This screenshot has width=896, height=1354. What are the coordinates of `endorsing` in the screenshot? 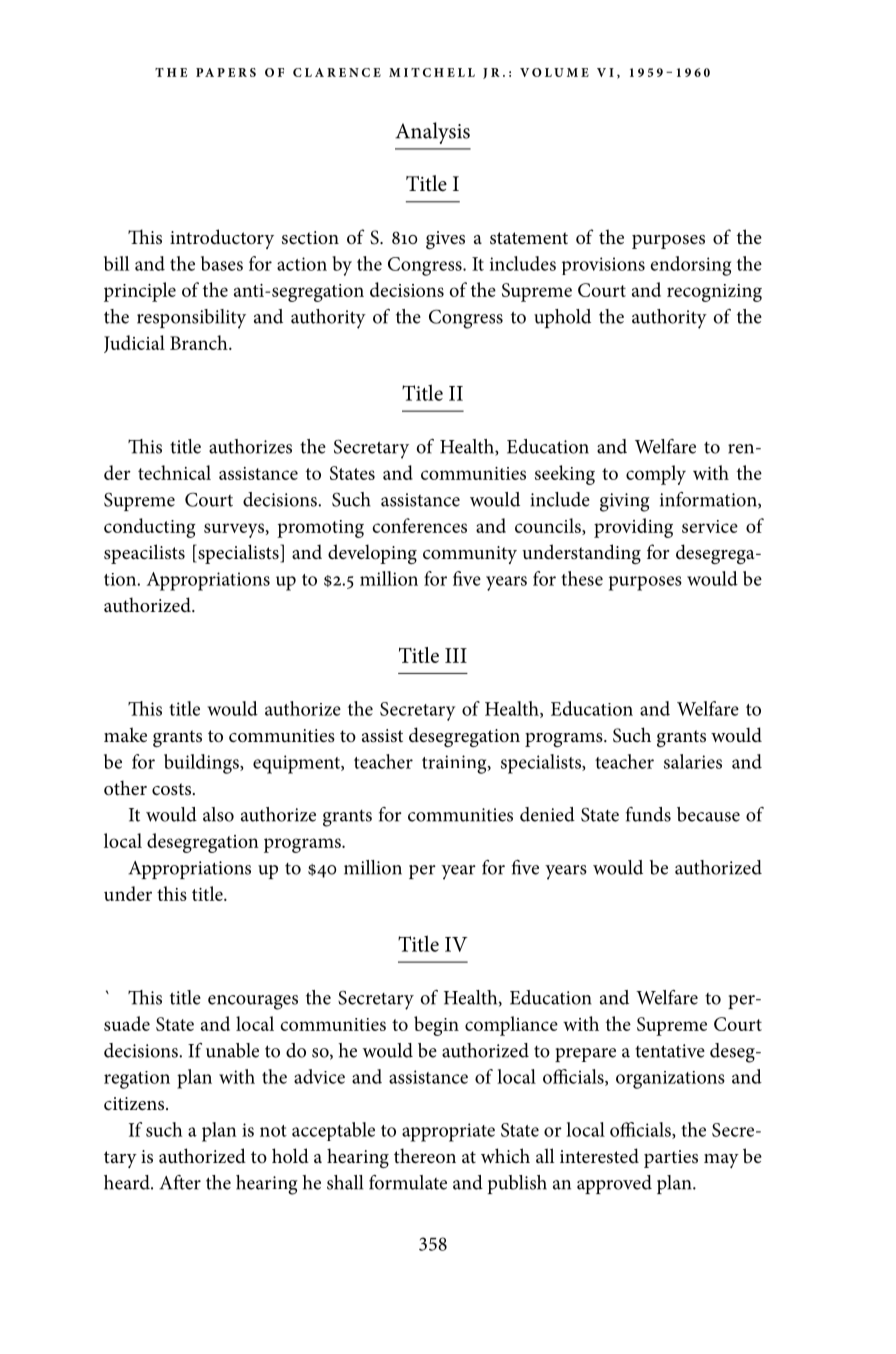 It's located at (690, 266).
